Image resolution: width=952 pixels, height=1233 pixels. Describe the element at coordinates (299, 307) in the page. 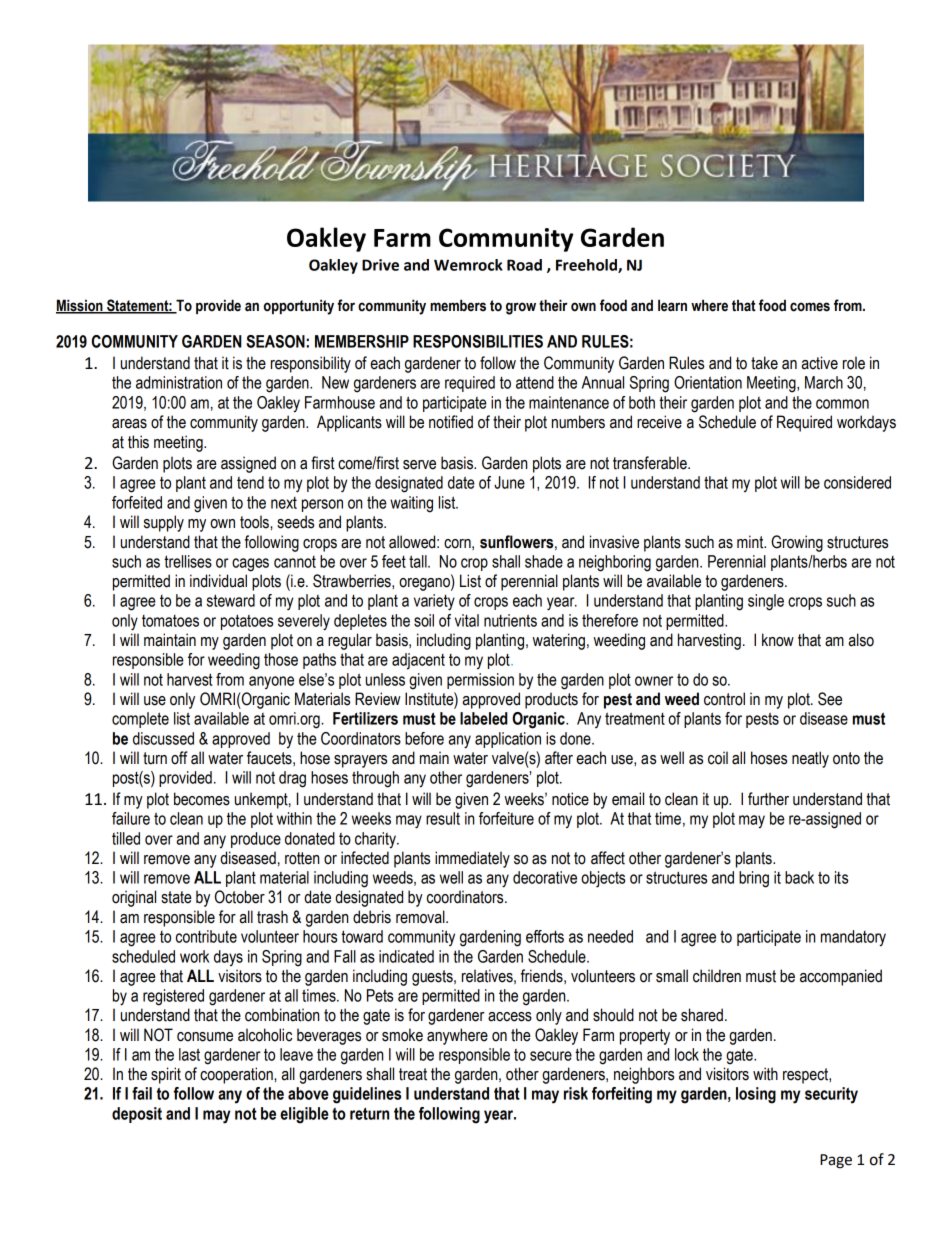

I see `opportunity` at that location.
